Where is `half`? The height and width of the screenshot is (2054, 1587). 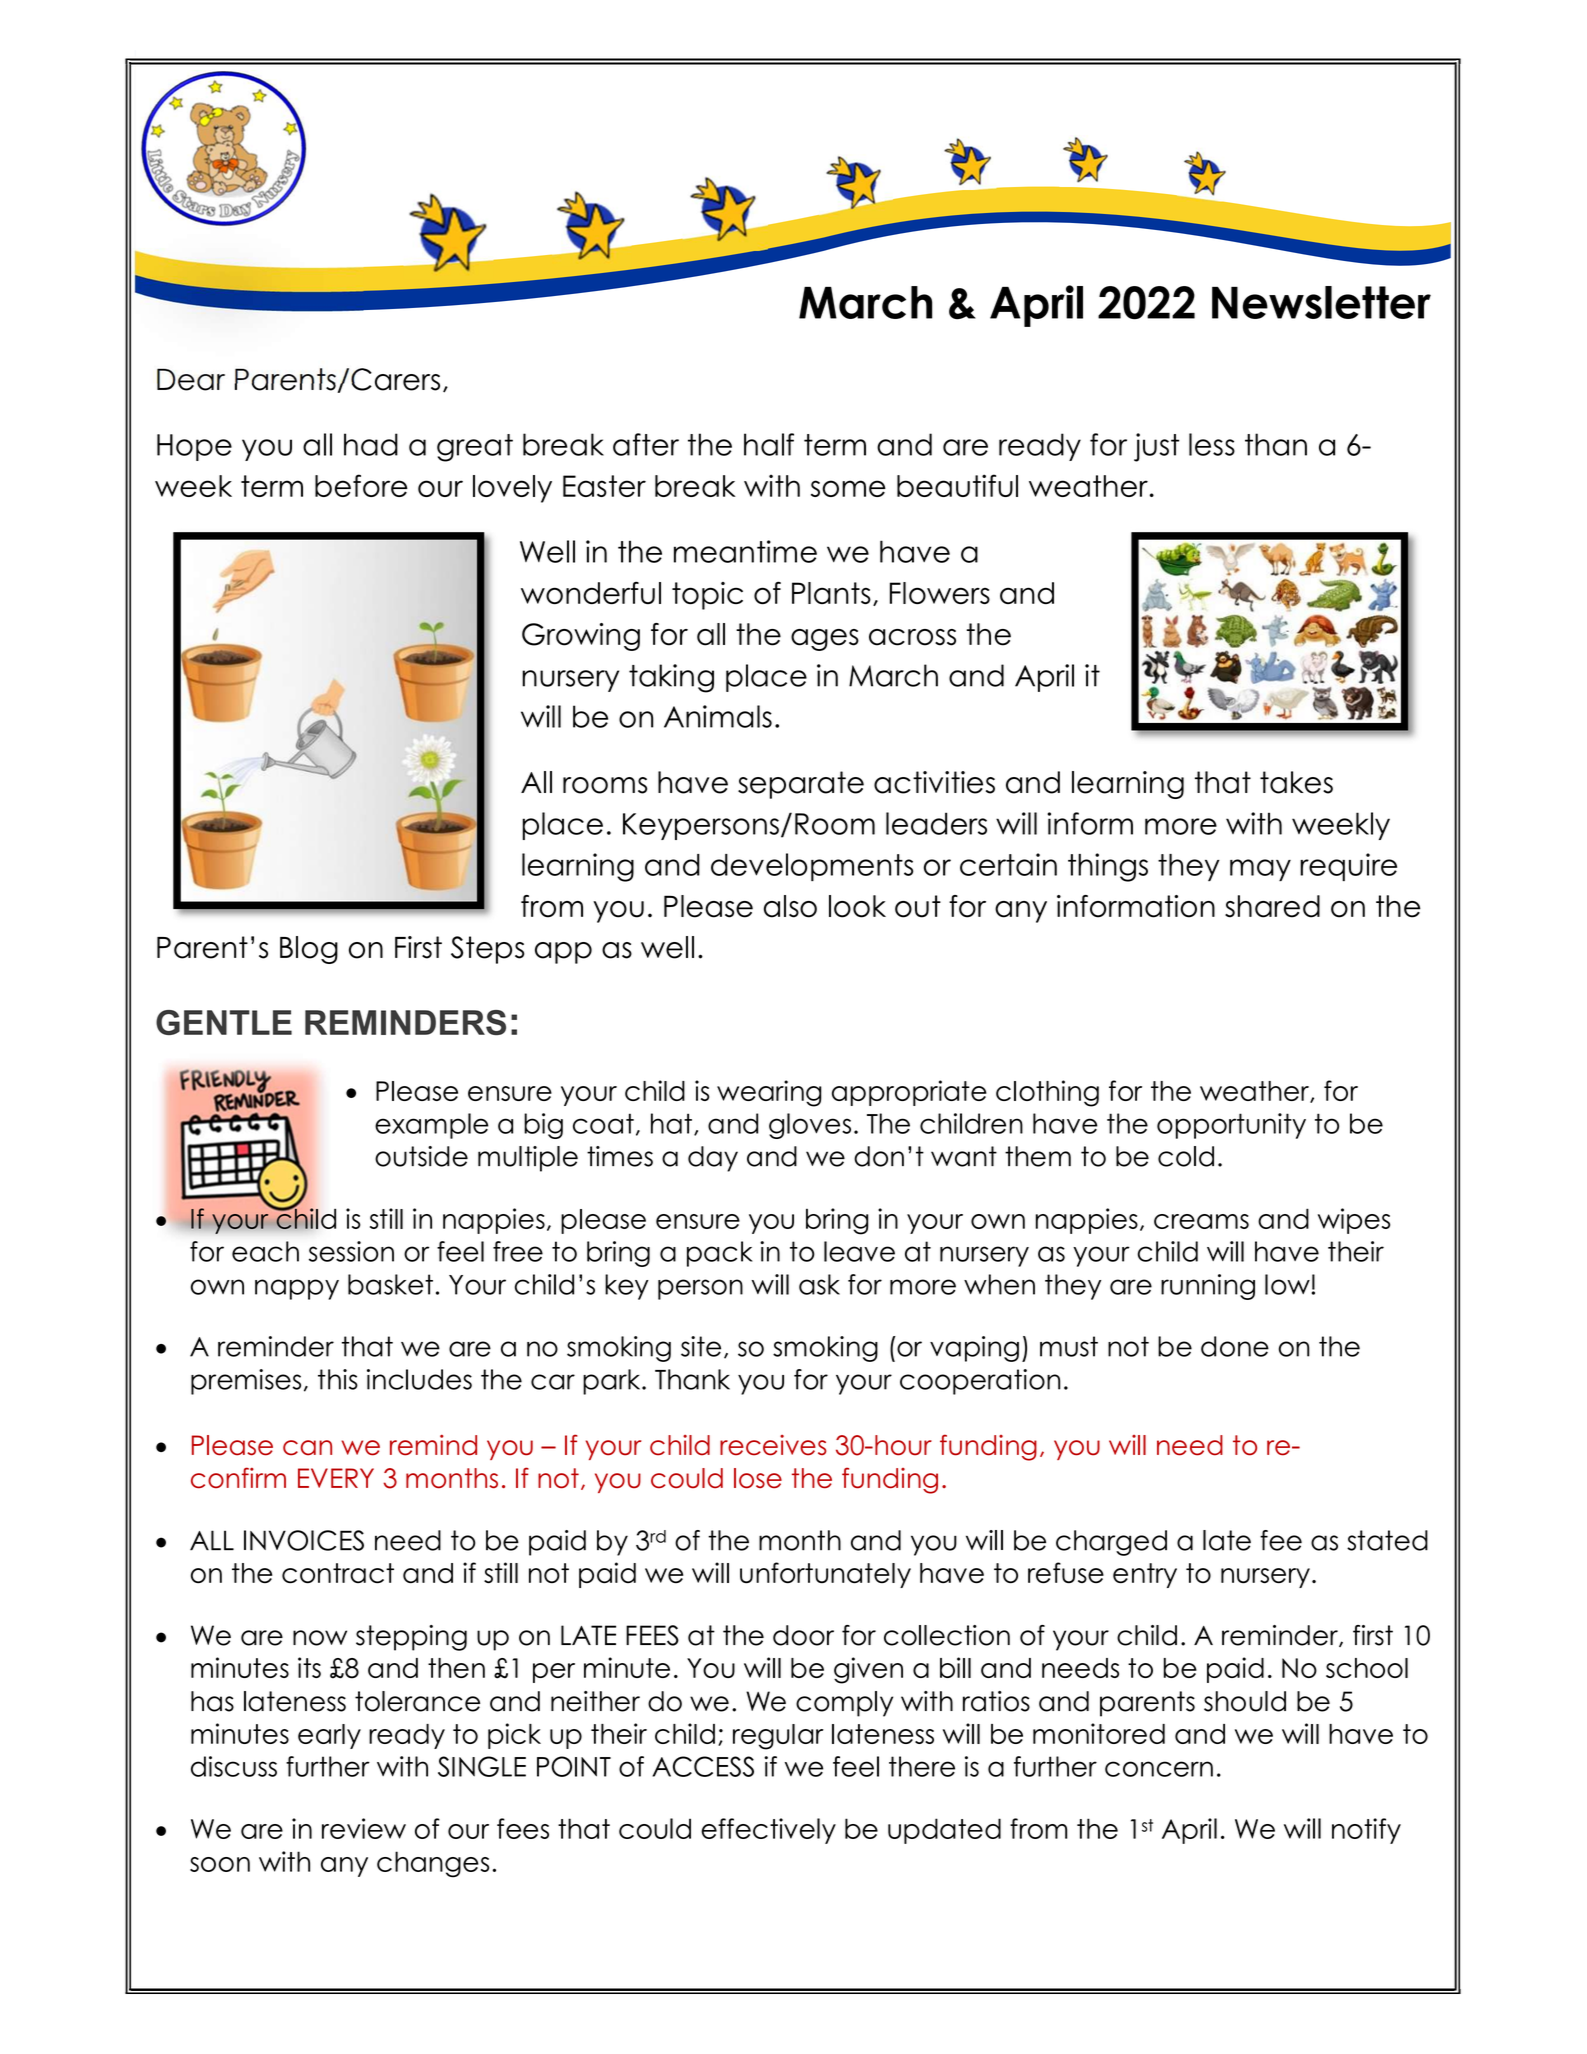 half is located at coordinates (769, 444).
